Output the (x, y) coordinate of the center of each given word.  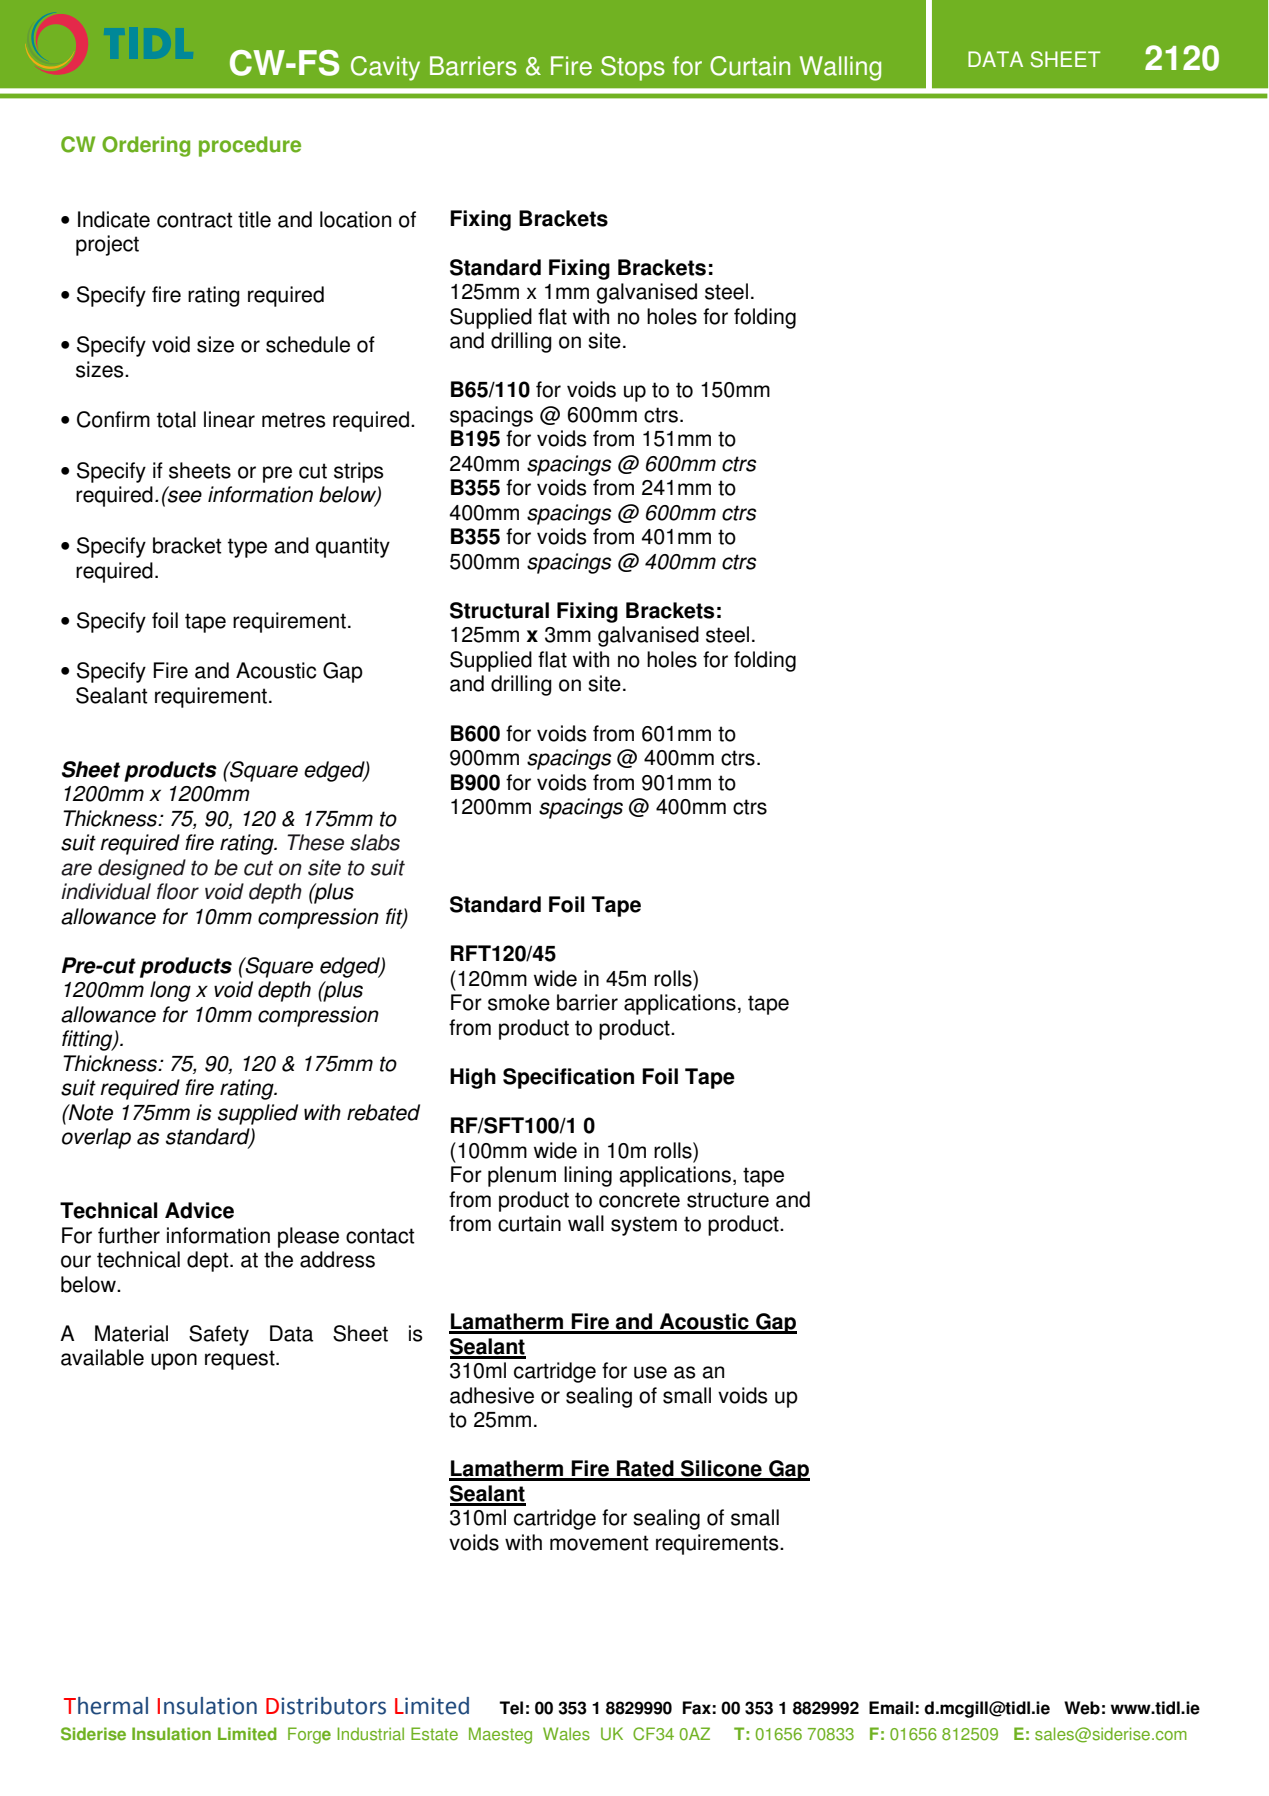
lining (588, 1176)
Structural (499, 610)
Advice (199, 1210)
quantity (352, 547)
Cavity (385, 68)
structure (728, 1200)
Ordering (146, 146)
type (247, 548)
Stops (633, 68)
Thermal (106, 1706)
